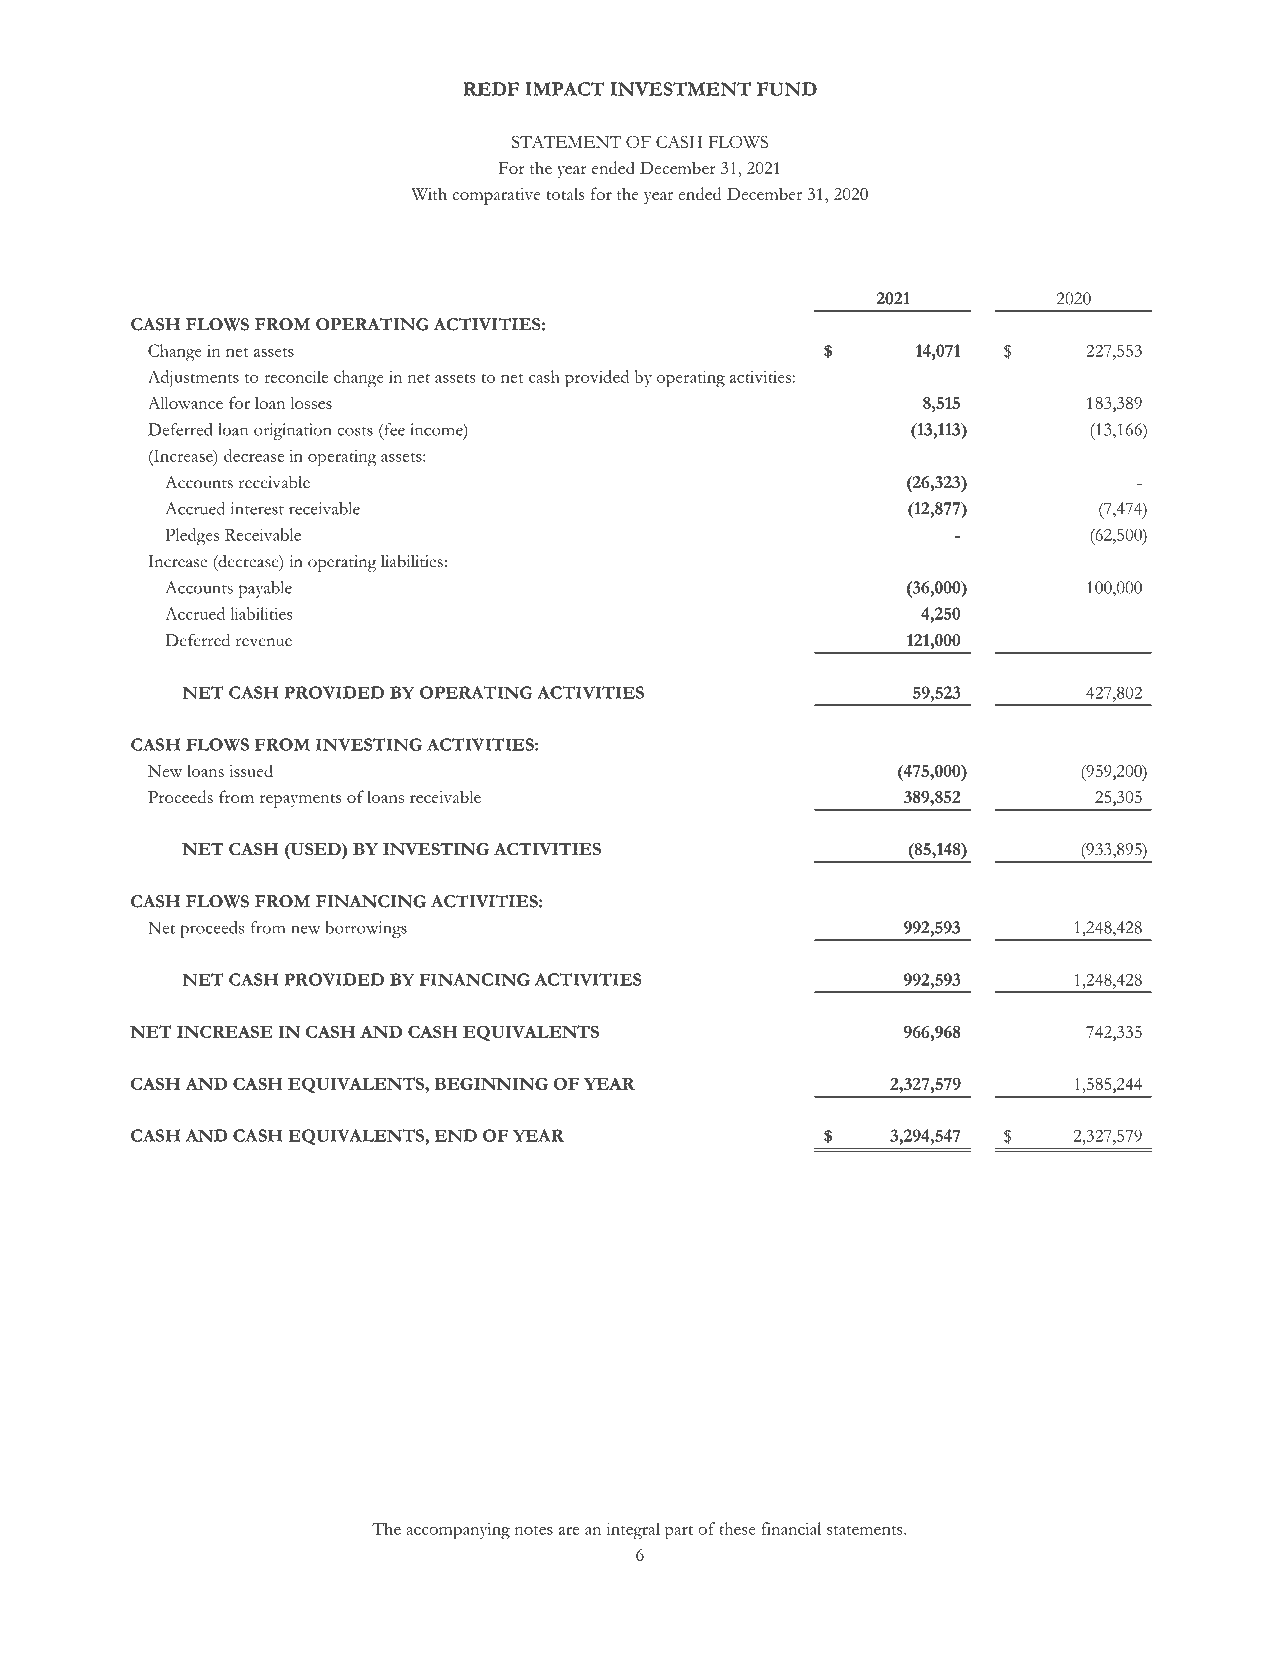 This image has height=1656, width=1280. I want to click on borrowings, so click(366, 929).
